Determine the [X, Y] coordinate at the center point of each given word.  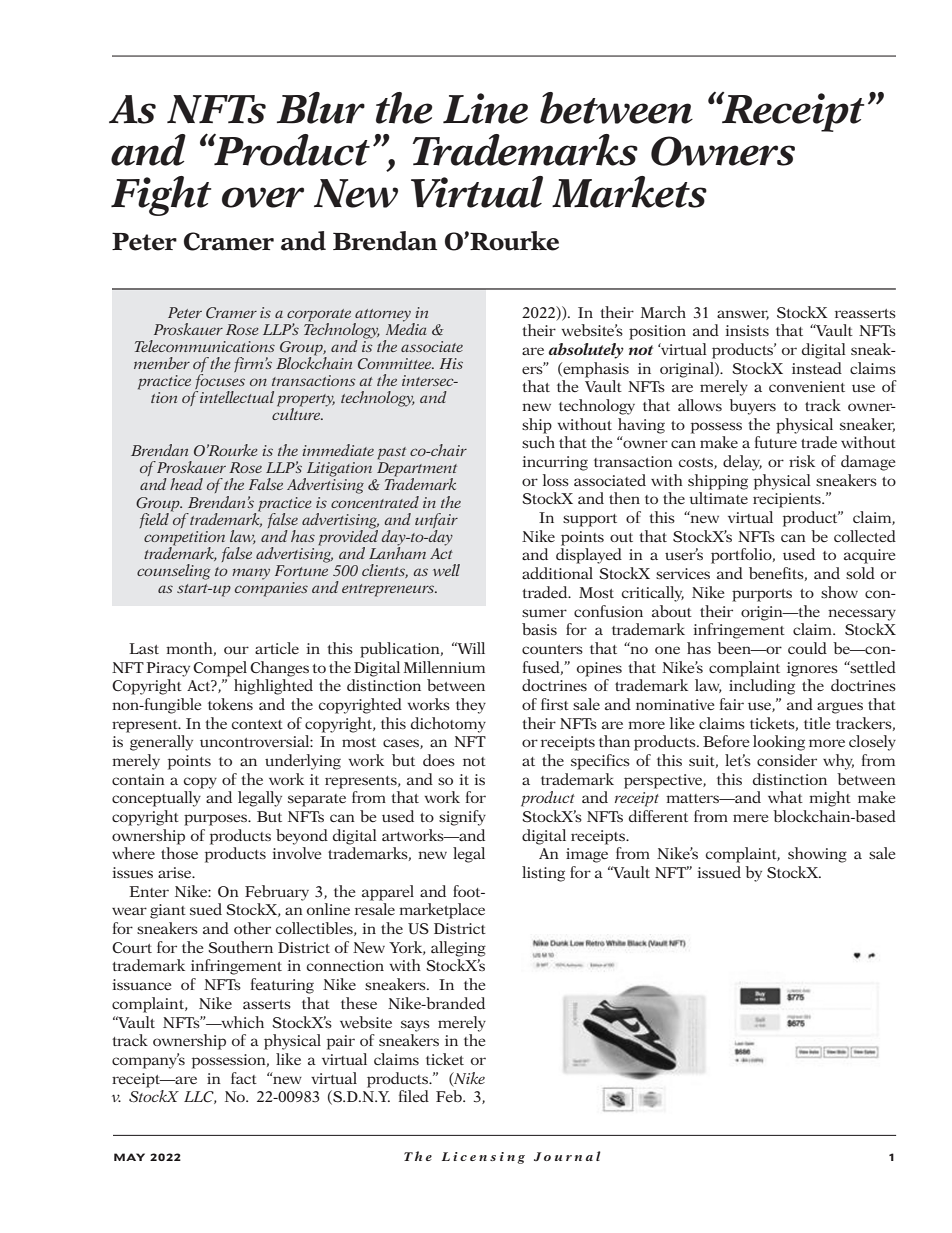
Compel [220, 669]
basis [539, 629]
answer [743, 315]
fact [244, 1078]
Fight [161, 196]
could [807, 648]
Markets [629, 192]
